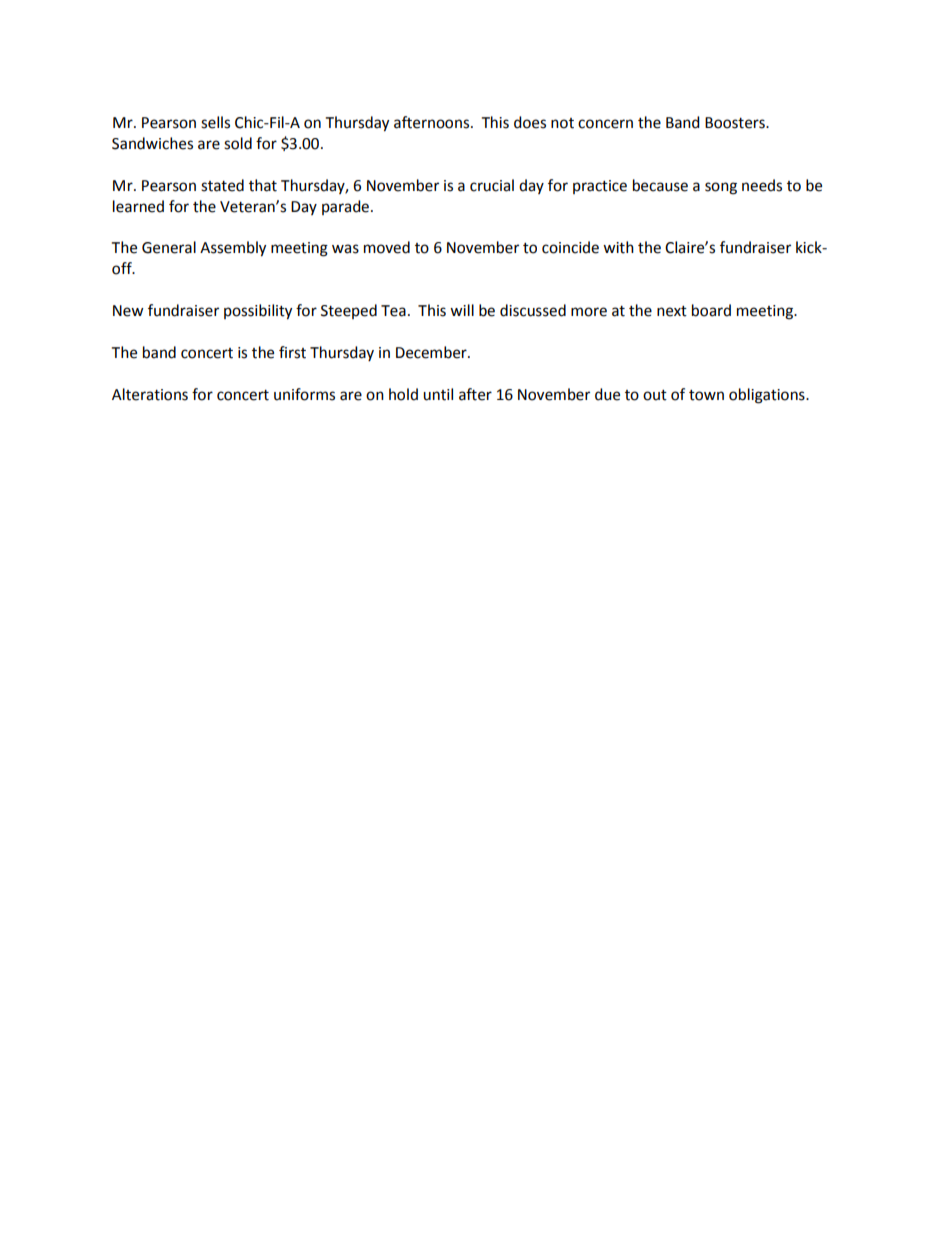  Describe the element at coordinates (736, 123) in the image. I see `Boosters` at that location.
